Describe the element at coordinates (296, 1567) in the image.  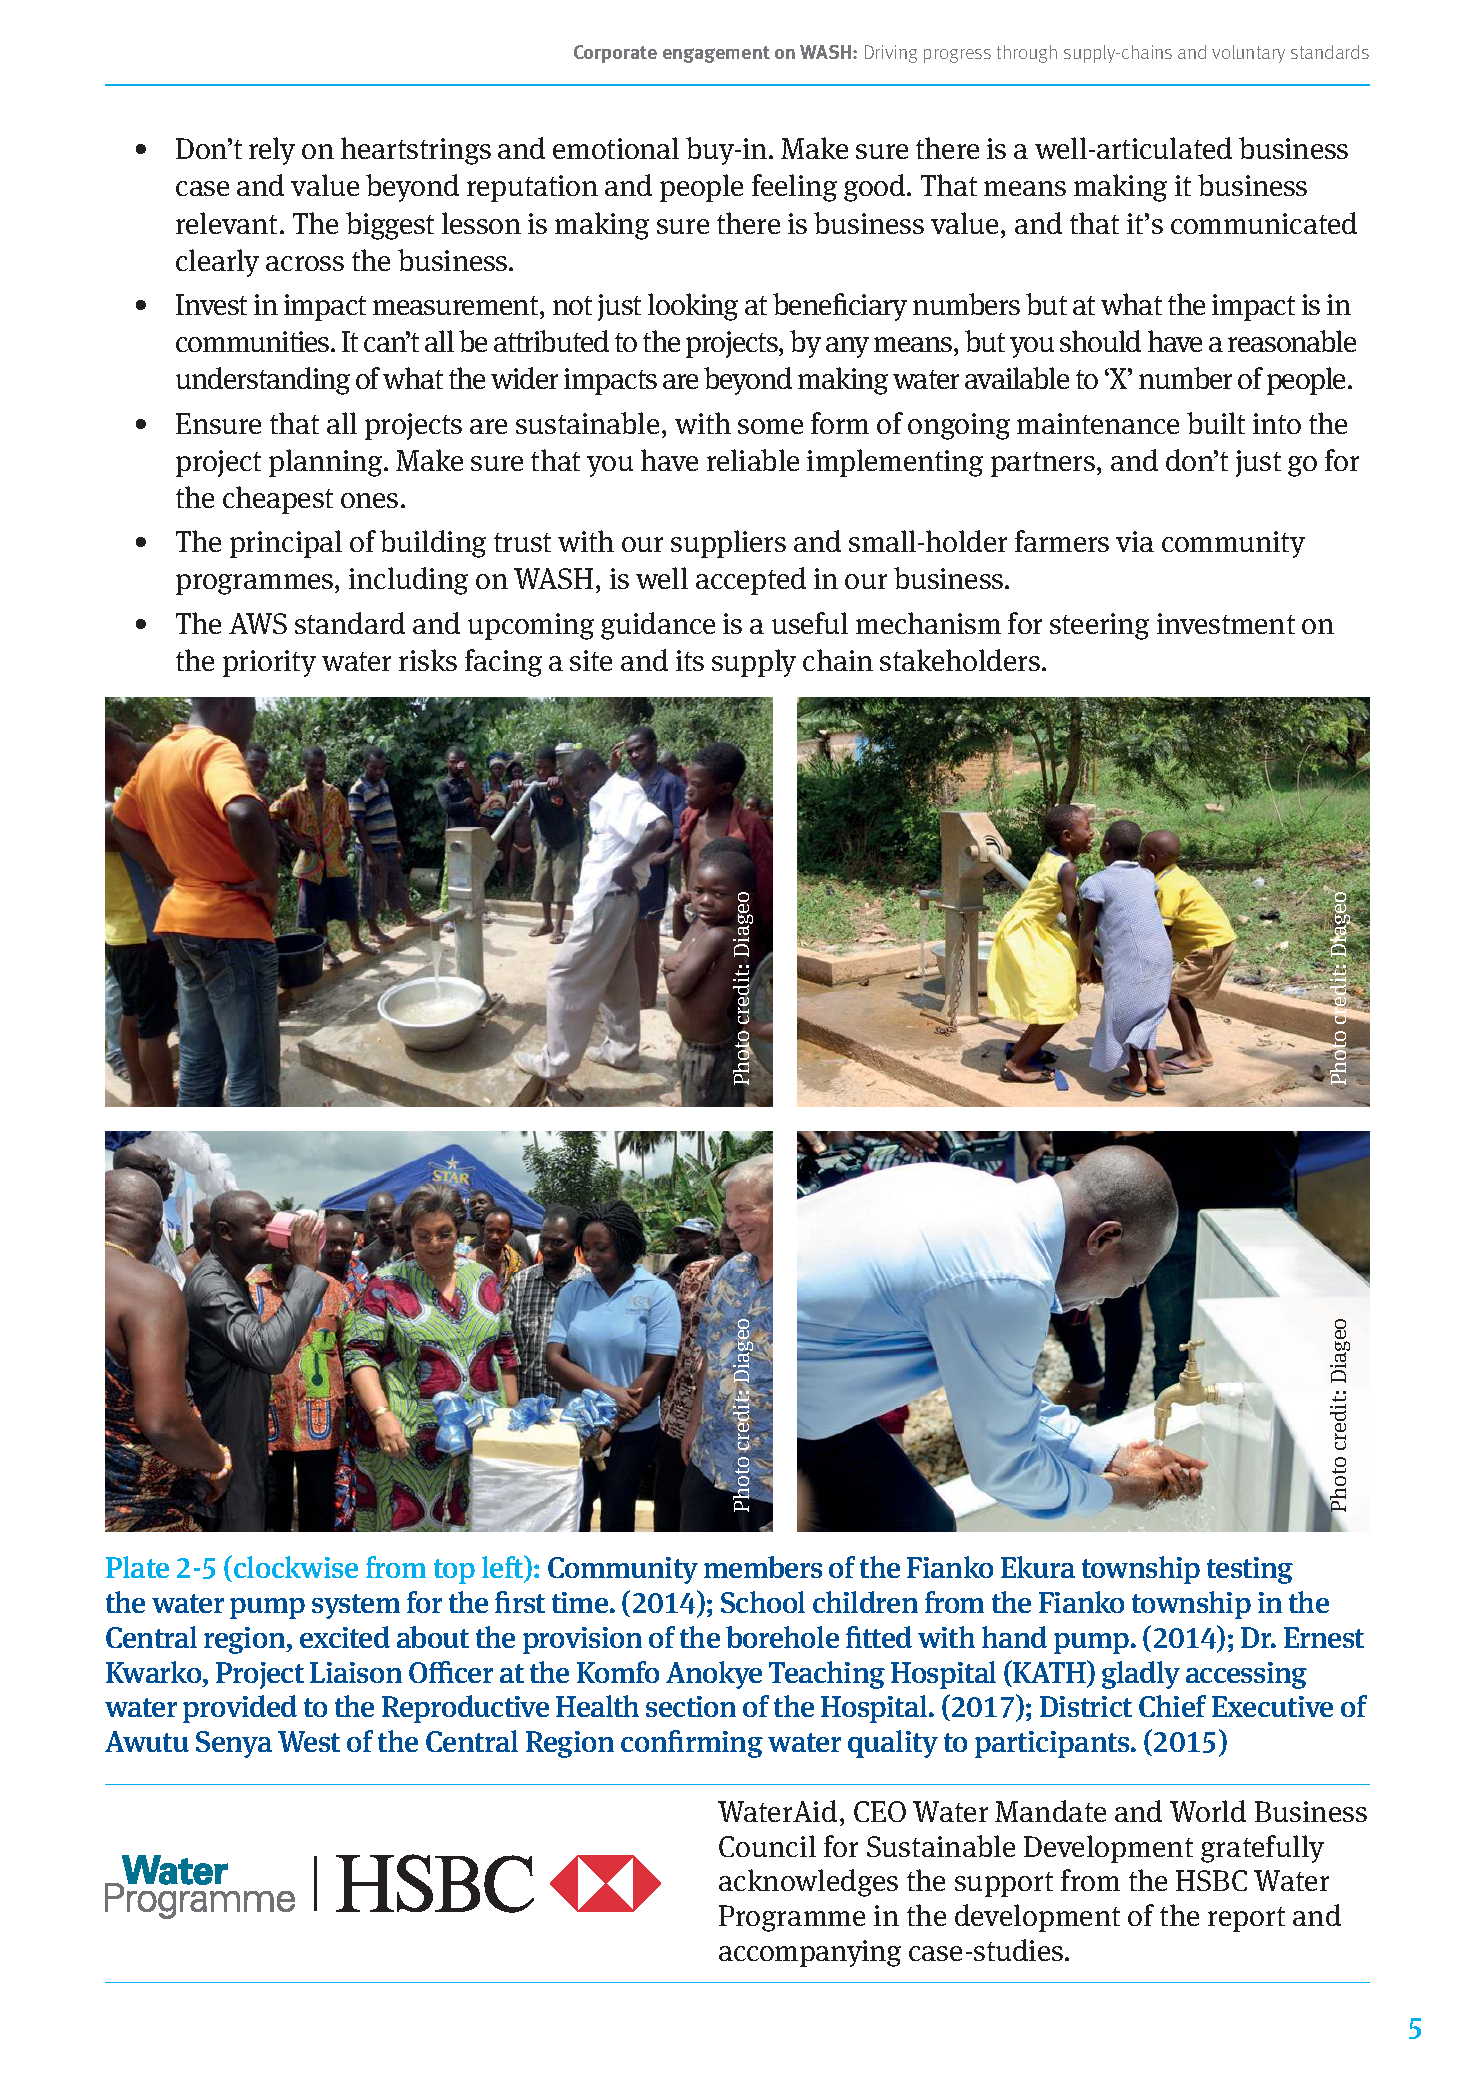
I see `clockwise` at that location.
